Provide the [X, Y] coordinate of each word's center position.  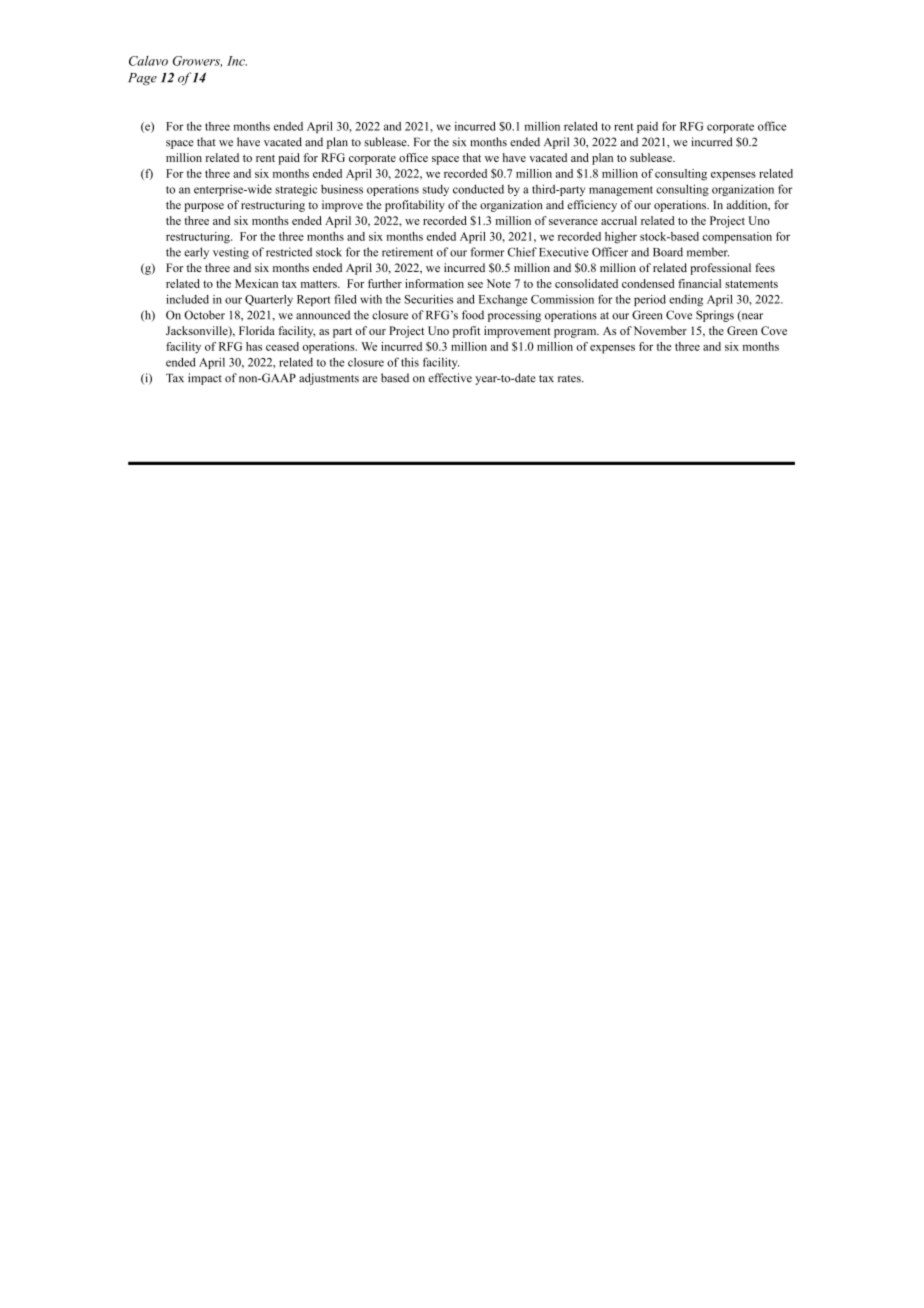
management [621, 191]
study [436, 190]
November [660, 330]
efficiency [592, 206]
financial [699, 283]
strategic [296, 190]
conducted [478, 189]
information [434, 283]
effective [450, 378]
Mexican [256, 283]
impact [205, 379]
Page [142, 79]
